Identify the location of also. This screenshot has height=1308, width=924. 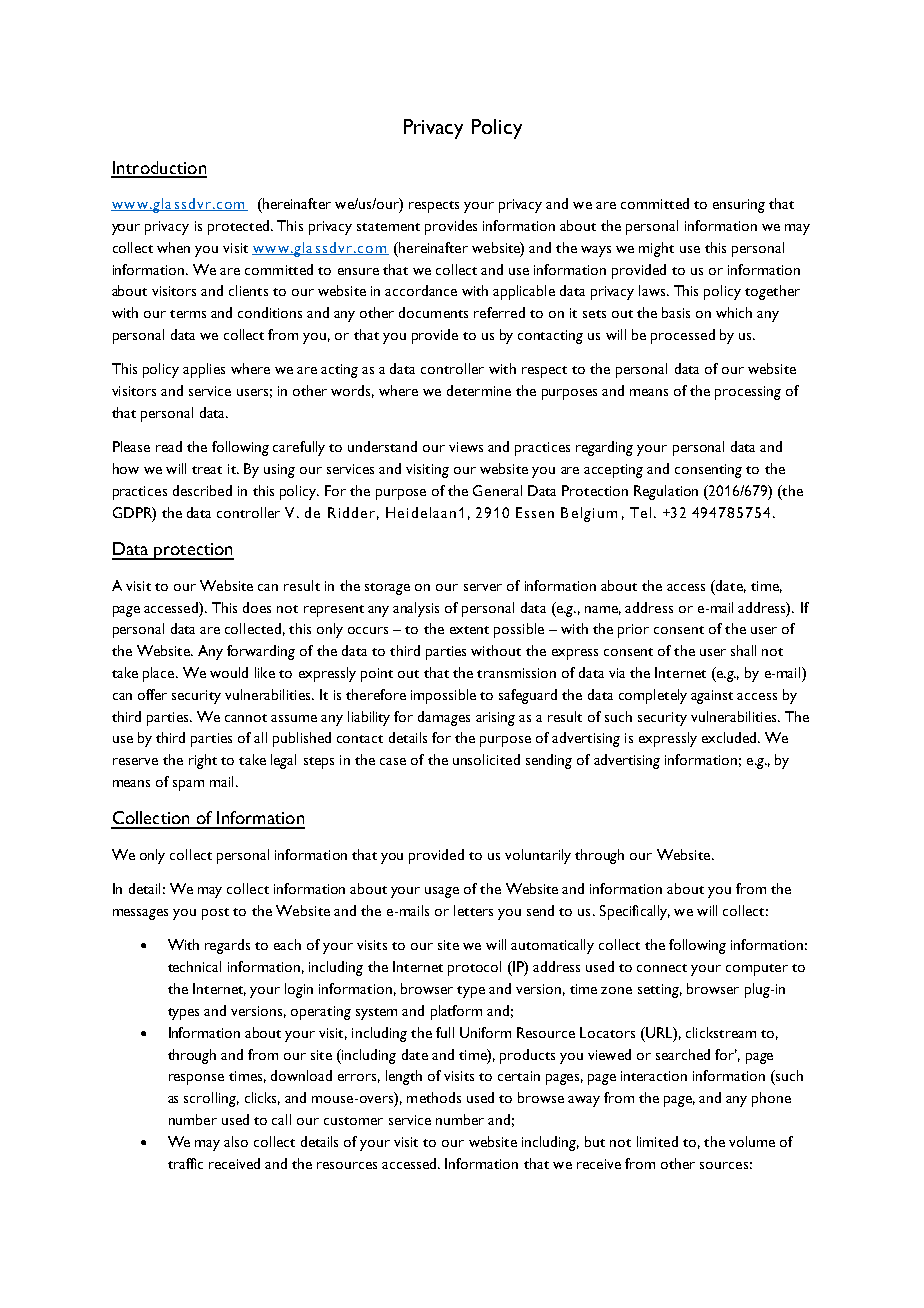
(236, 1141).
